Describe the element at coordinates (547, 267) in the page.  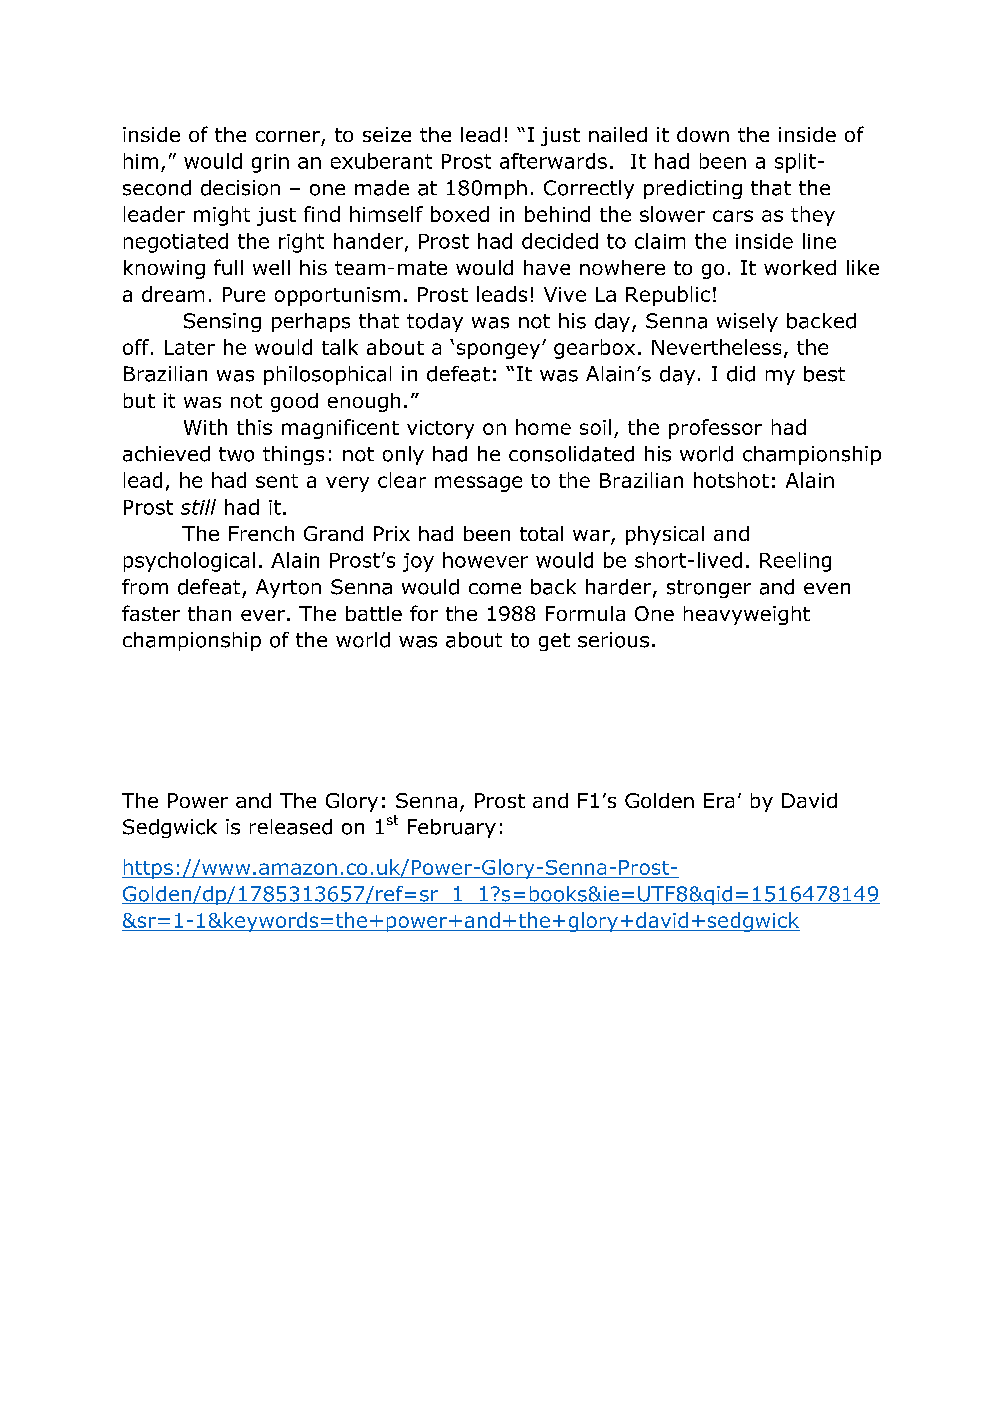
I see `have` at that location.
